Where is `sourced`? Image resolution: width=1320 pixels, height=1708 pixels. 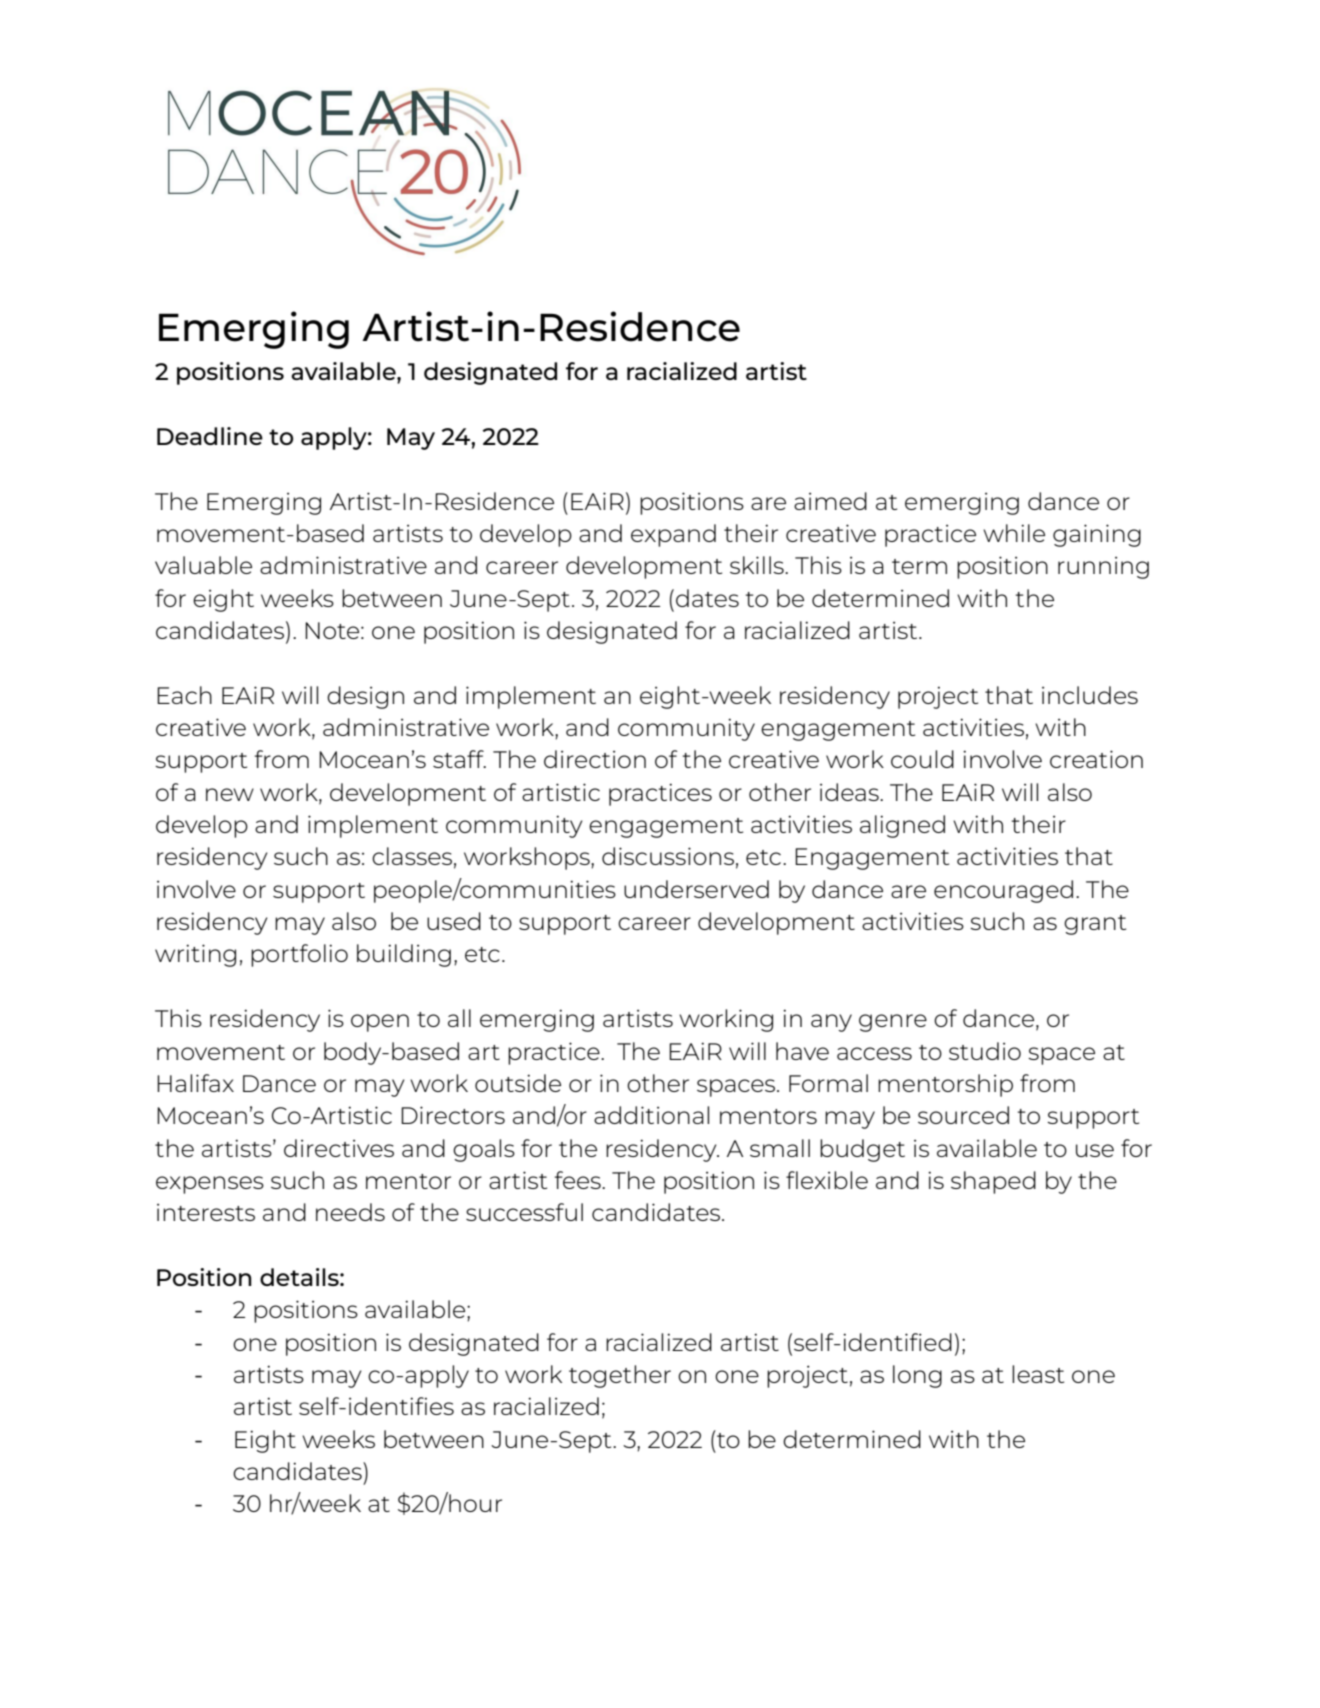 sourced is located at coordinates (963, 1115).
